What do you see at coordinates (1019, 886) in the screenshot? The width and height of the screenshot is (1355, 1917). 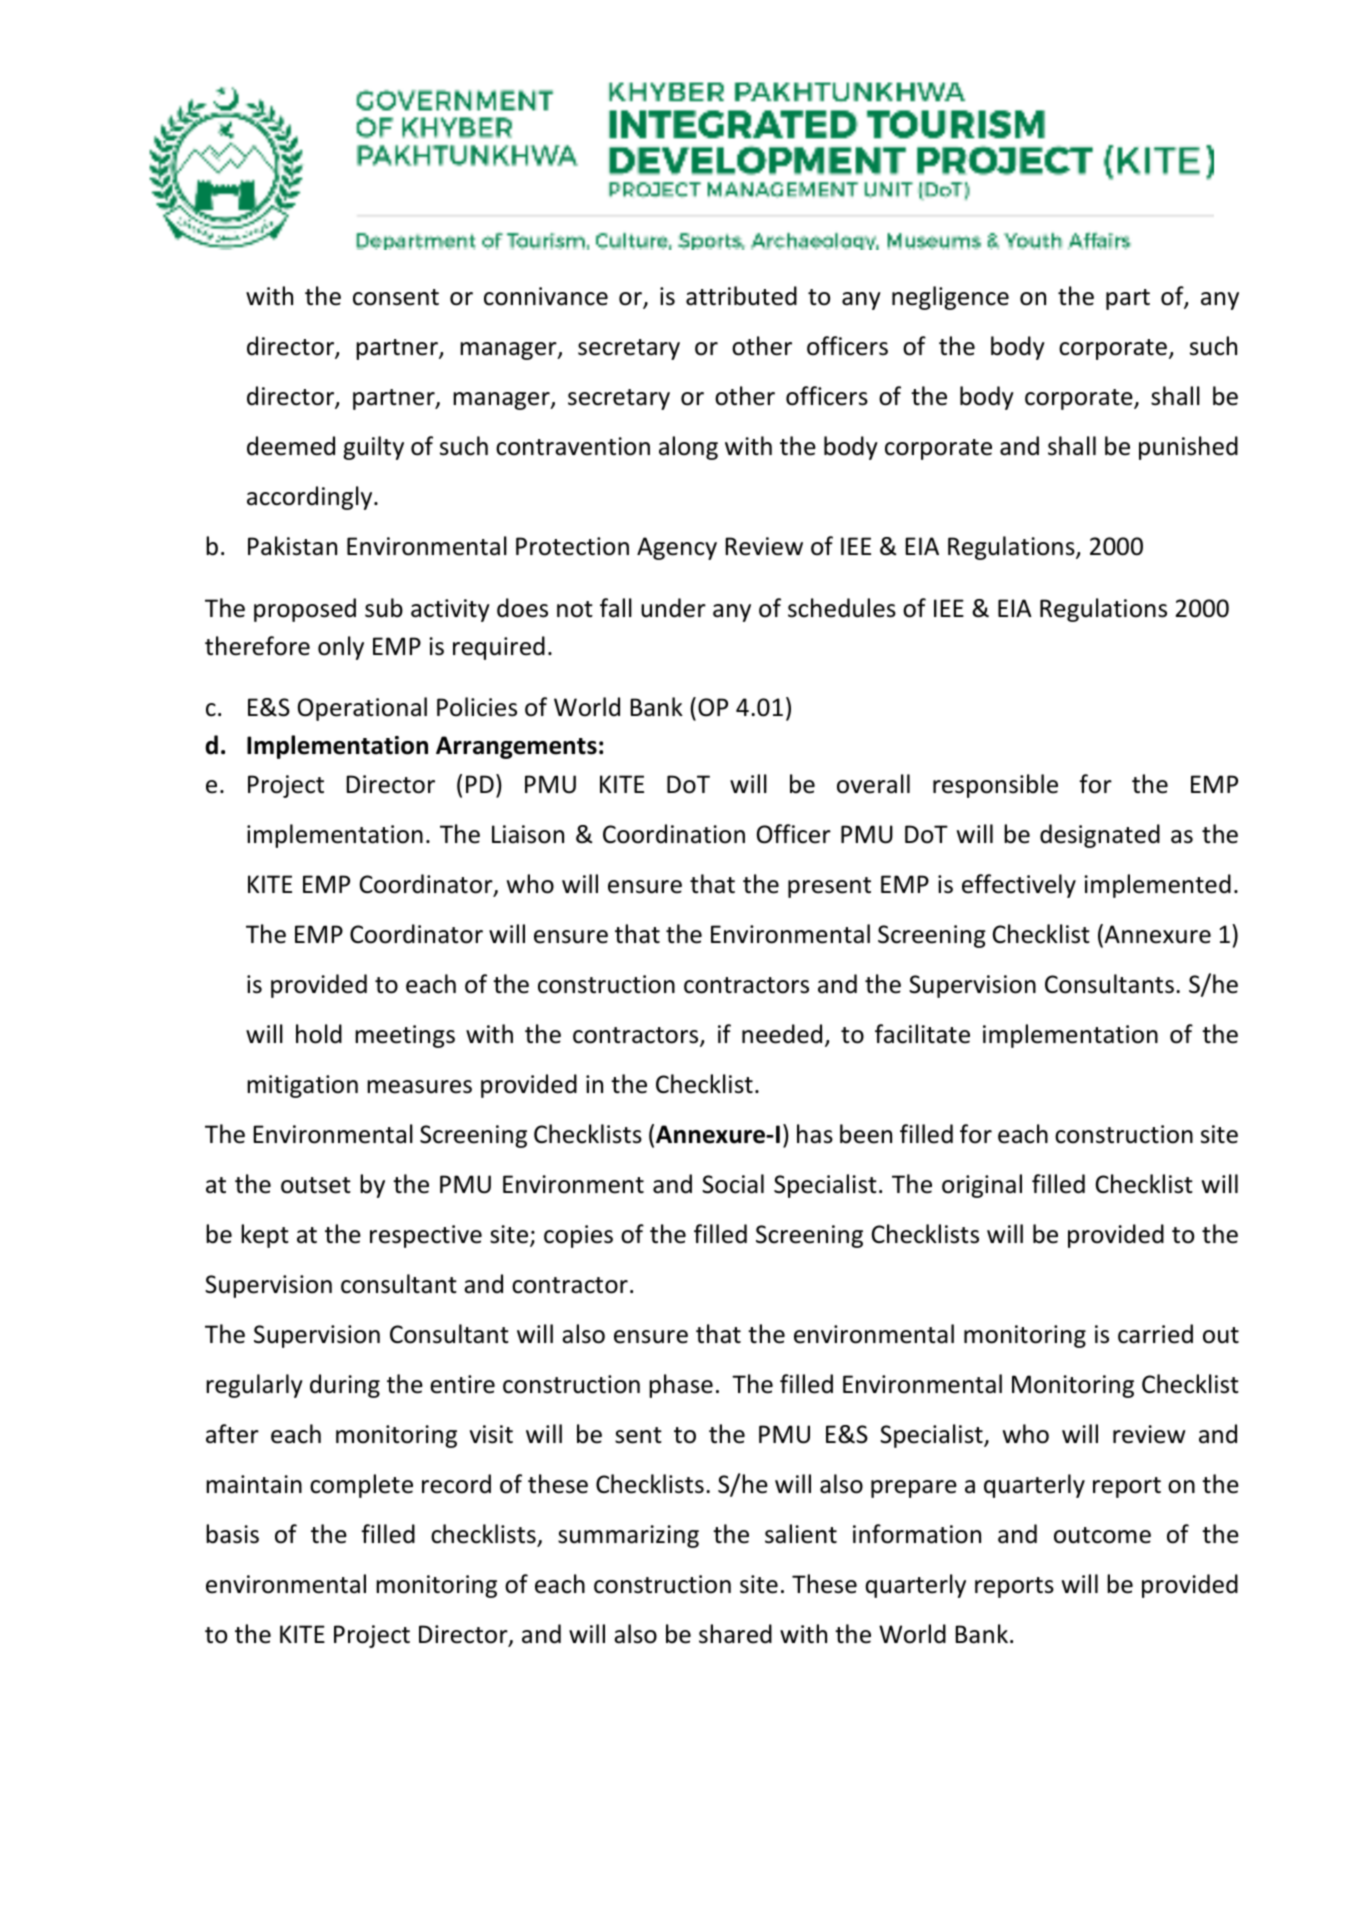 I see `effectively` at bounding box center [1019, 886].
